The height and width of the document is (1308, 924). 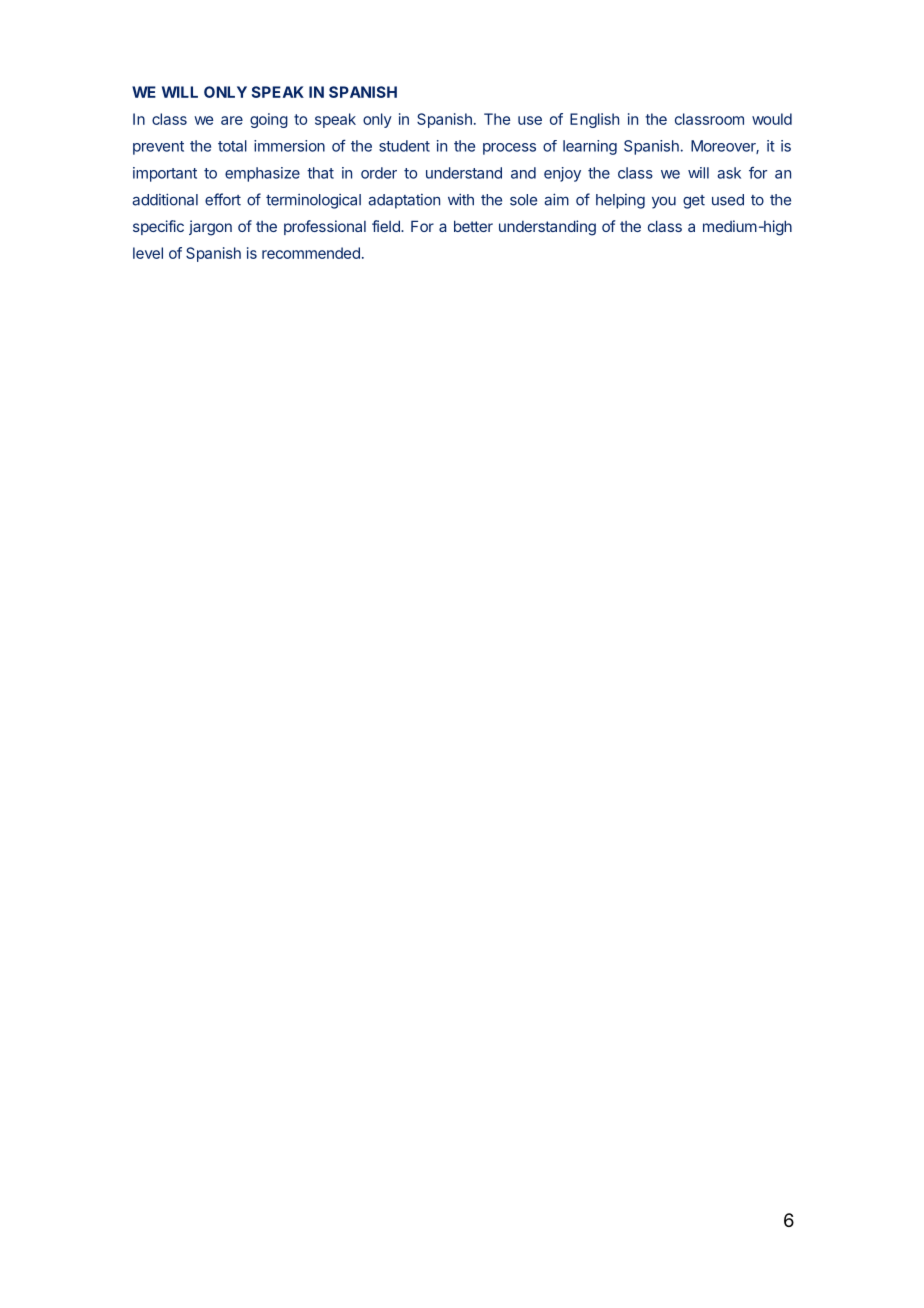 I want to click on emphasize, so click(x=262, y=174).
